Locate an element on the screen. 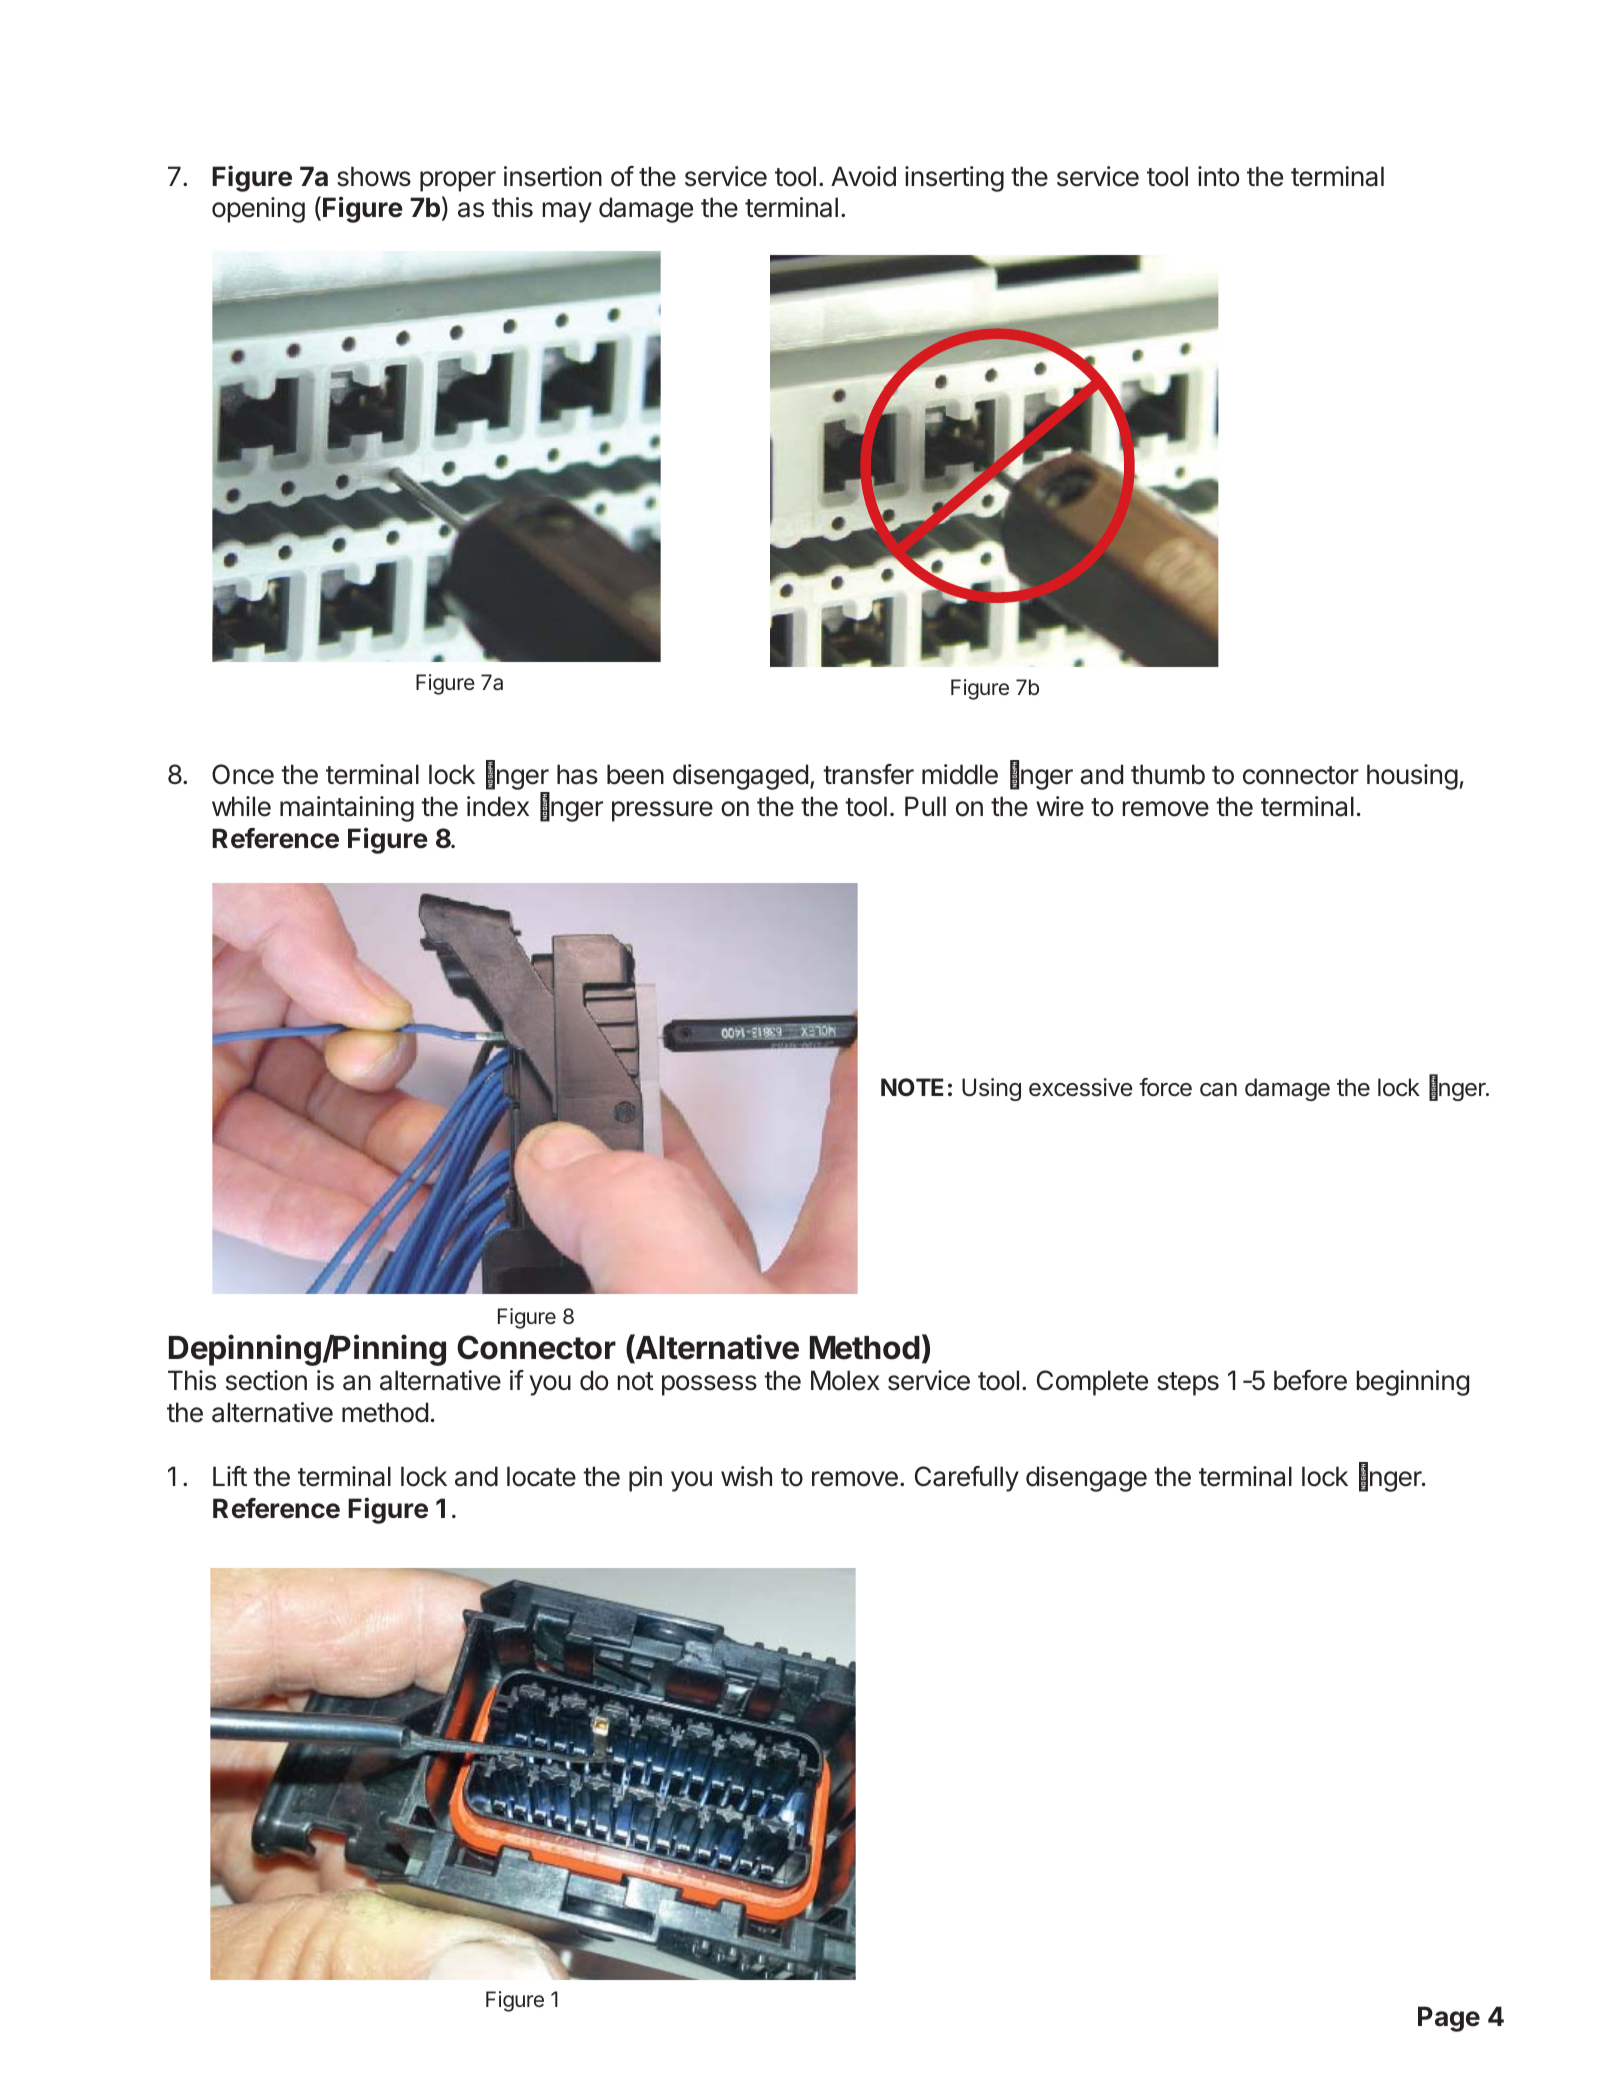 This screenshot has height=2098, width=1621. Page is located at coordinates (1449, 2019).
